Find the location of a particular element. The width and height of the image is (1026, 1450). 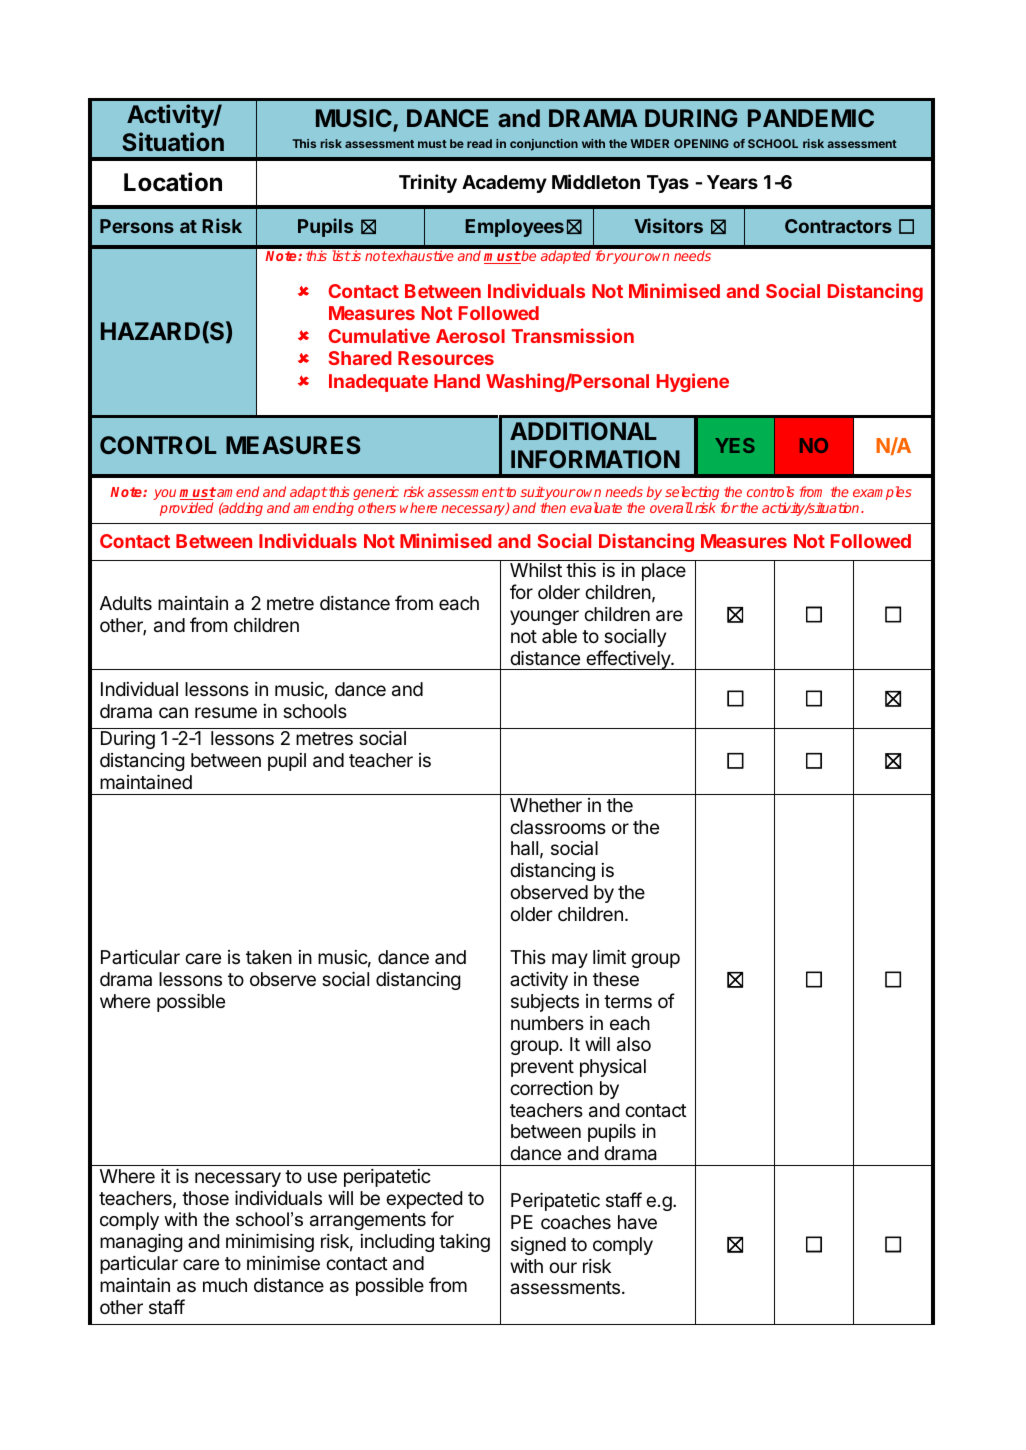

Hand is located at coordinates (457, 381).
